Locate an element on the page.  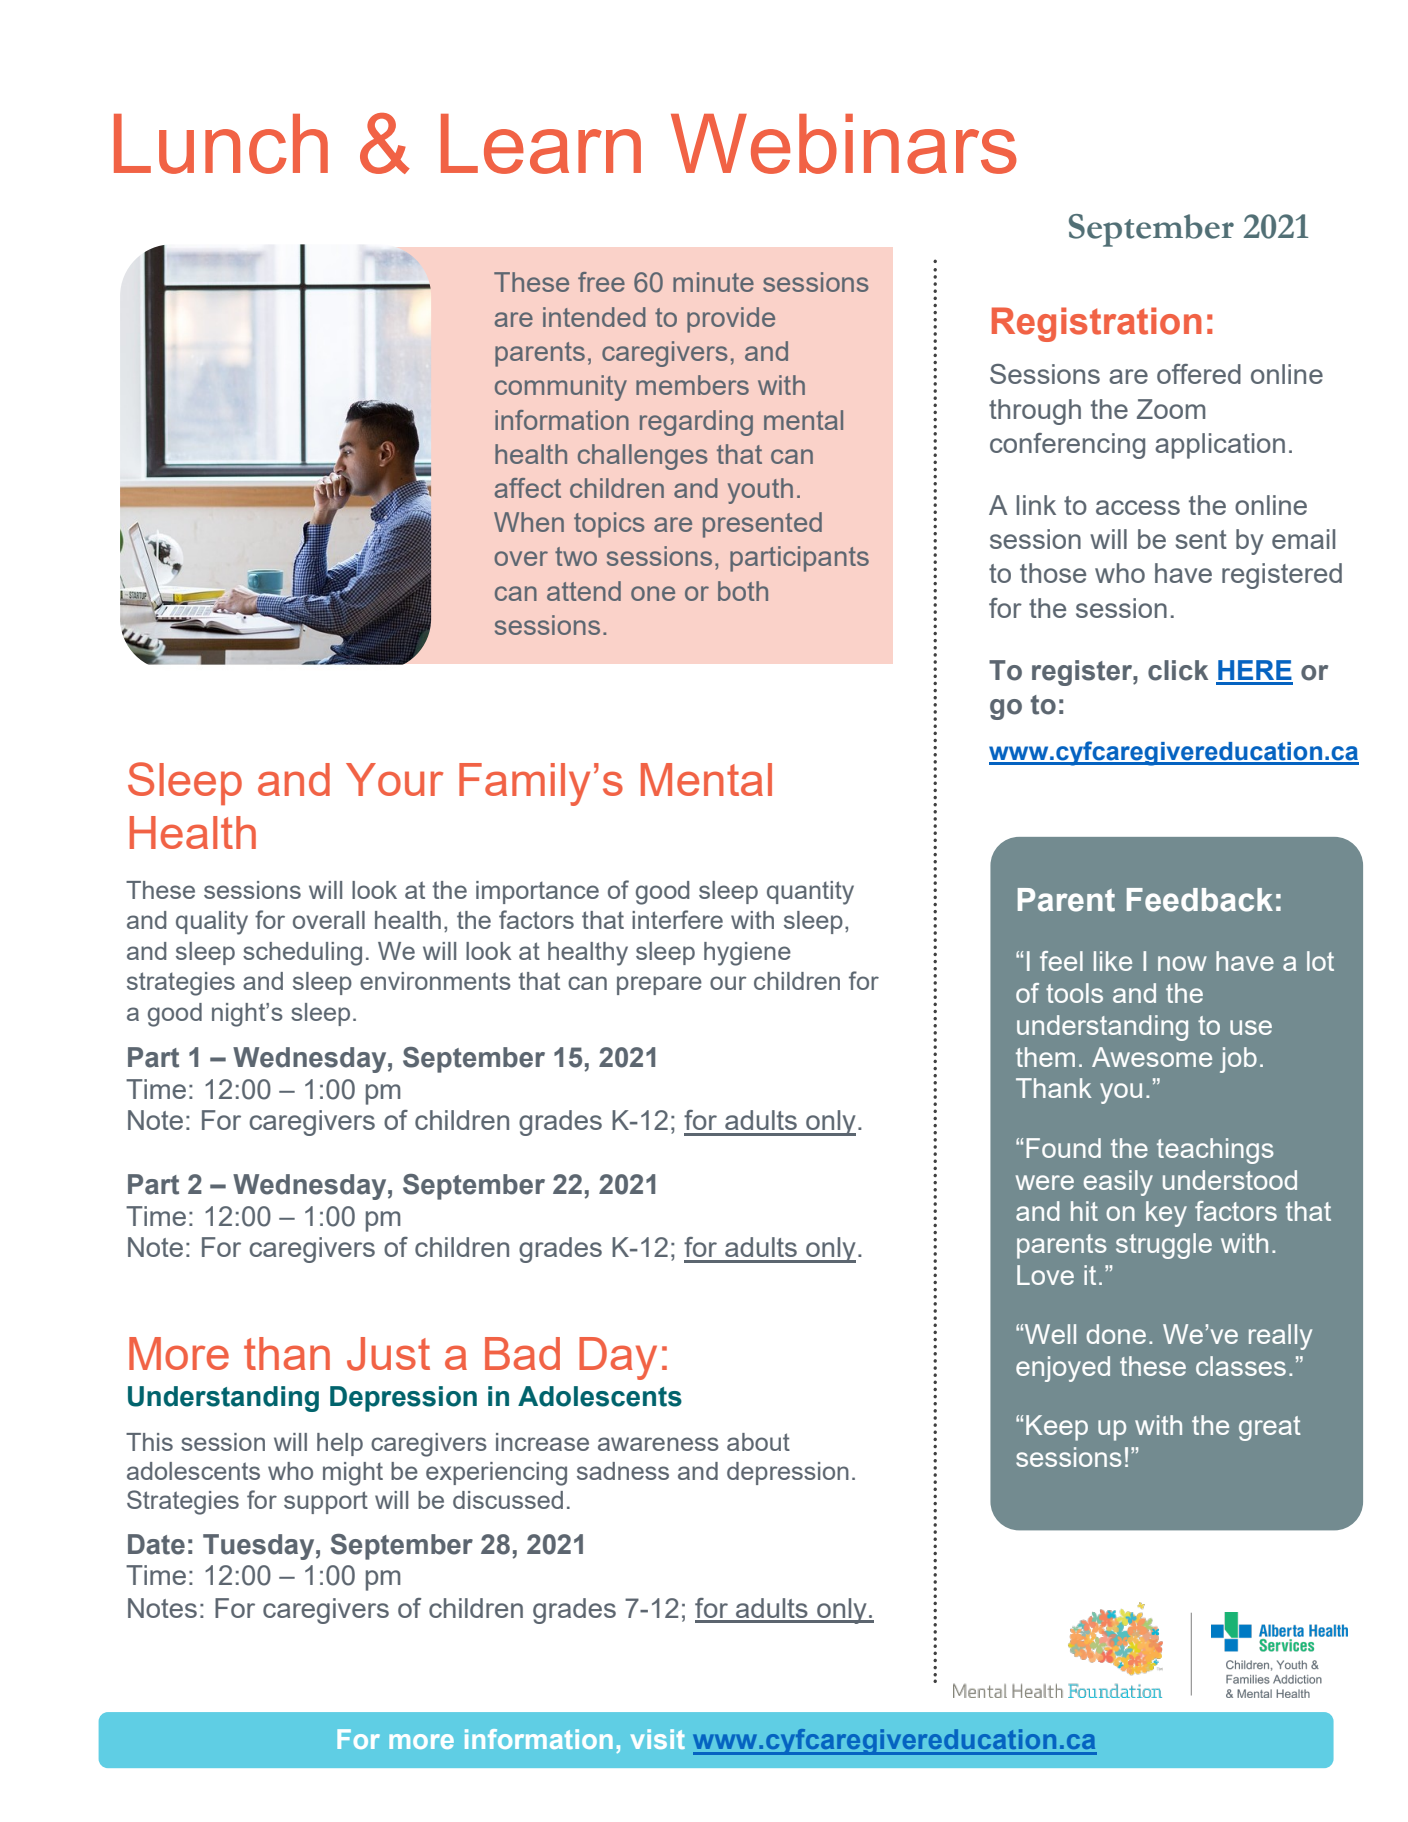
youth is located at coordinates (760, 491).
